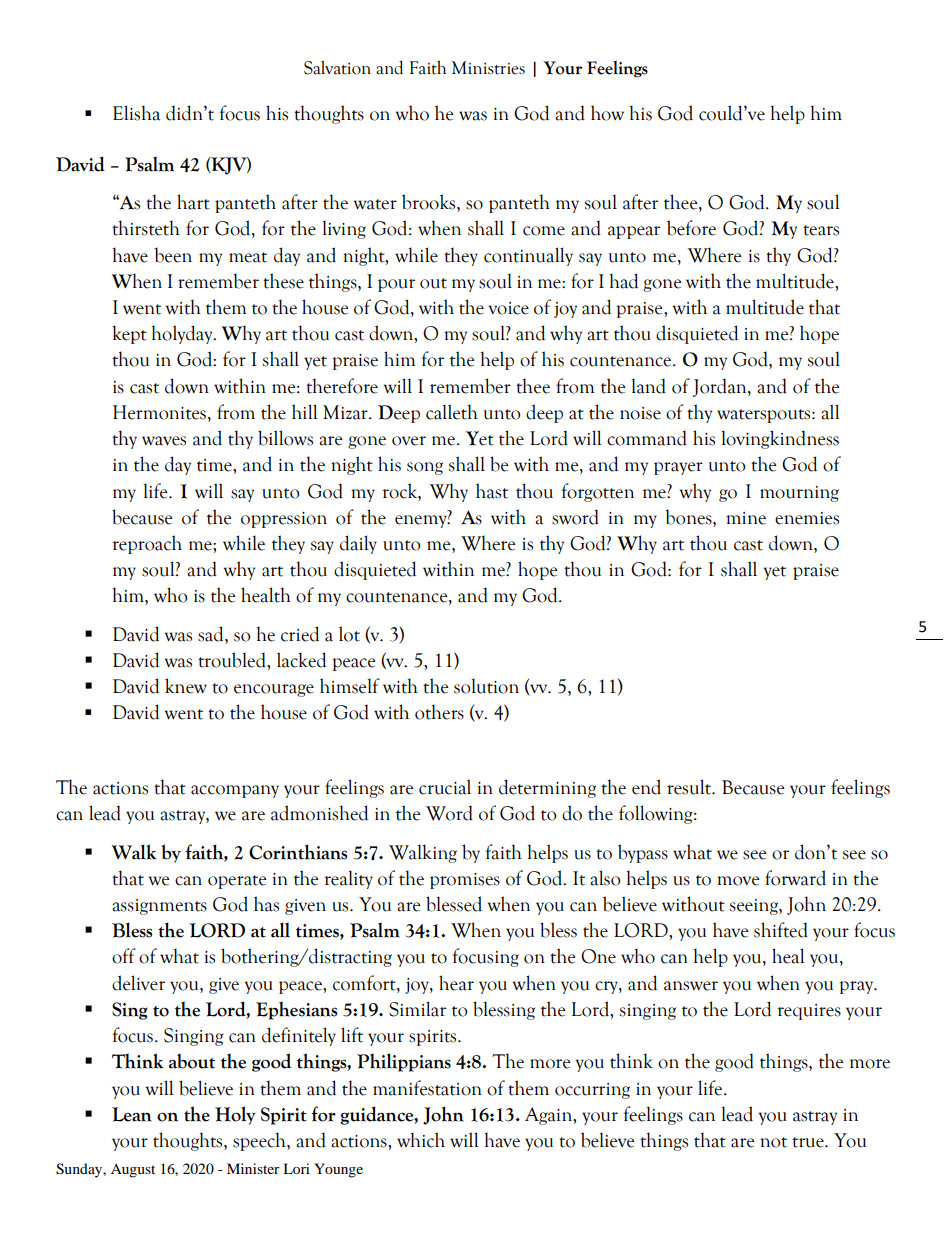 The height and width of the page is (1233, 952). Describe the element at coordinates (721, 387) in the page. I see `Jordan` at that location.
